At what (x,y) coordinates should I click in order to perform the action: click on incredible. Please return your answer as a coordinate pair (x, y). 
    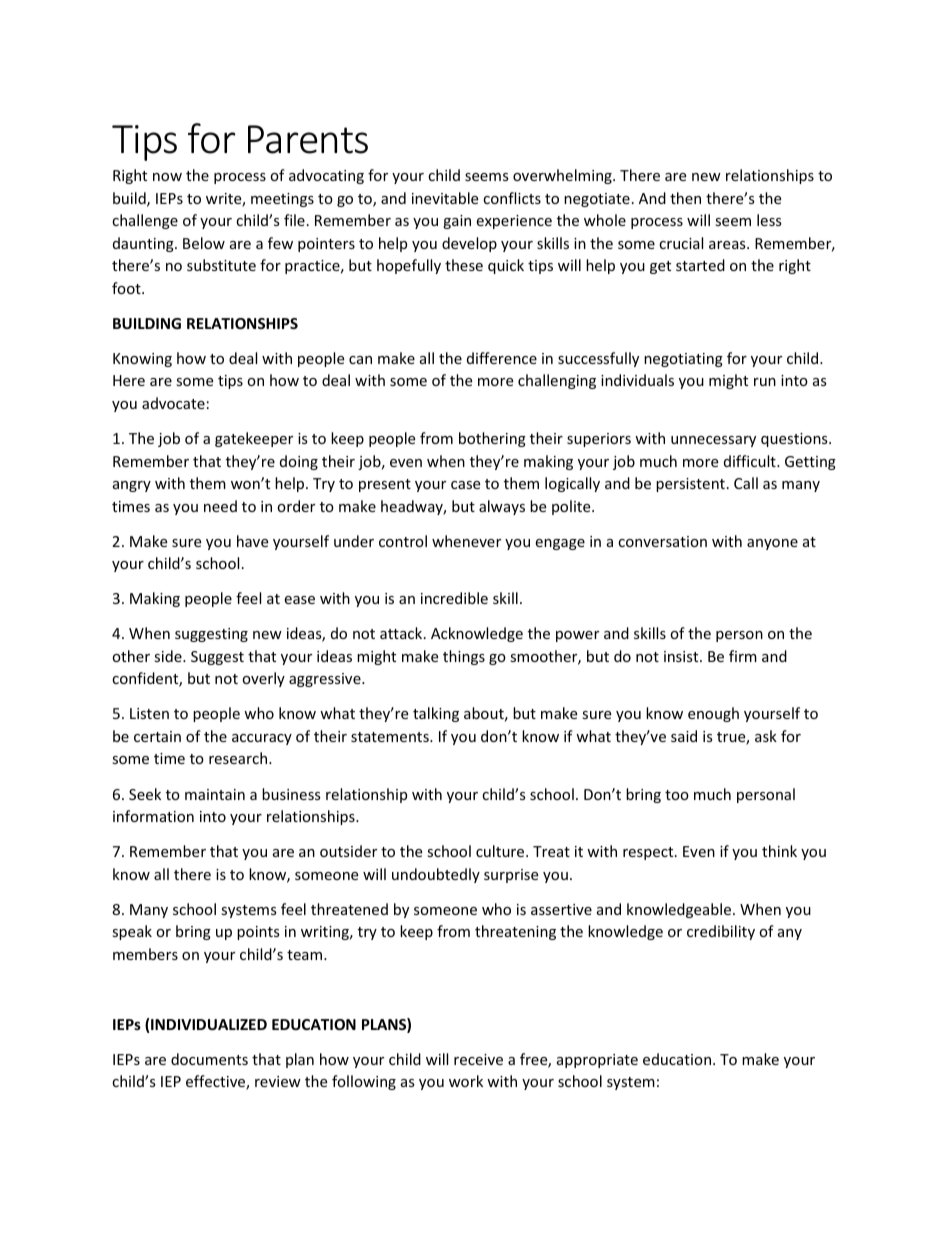
    Looking at the image, I should click on (454, 598).
